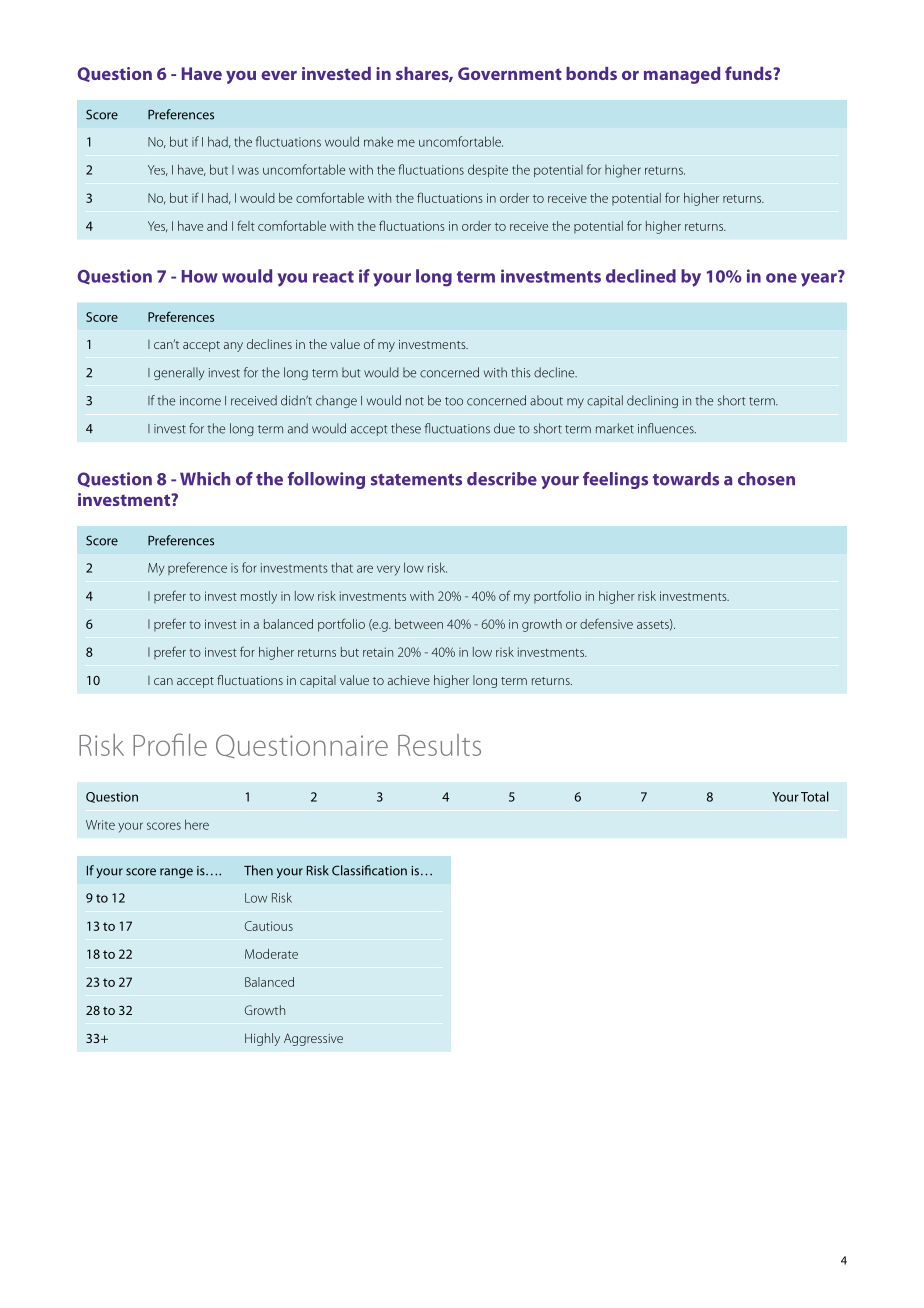 This screenshot has height=1308, width=924. What do you see at coordinates (606, 623) in the screenshot?
I see `defensive` at bounding box center [606, 623].
